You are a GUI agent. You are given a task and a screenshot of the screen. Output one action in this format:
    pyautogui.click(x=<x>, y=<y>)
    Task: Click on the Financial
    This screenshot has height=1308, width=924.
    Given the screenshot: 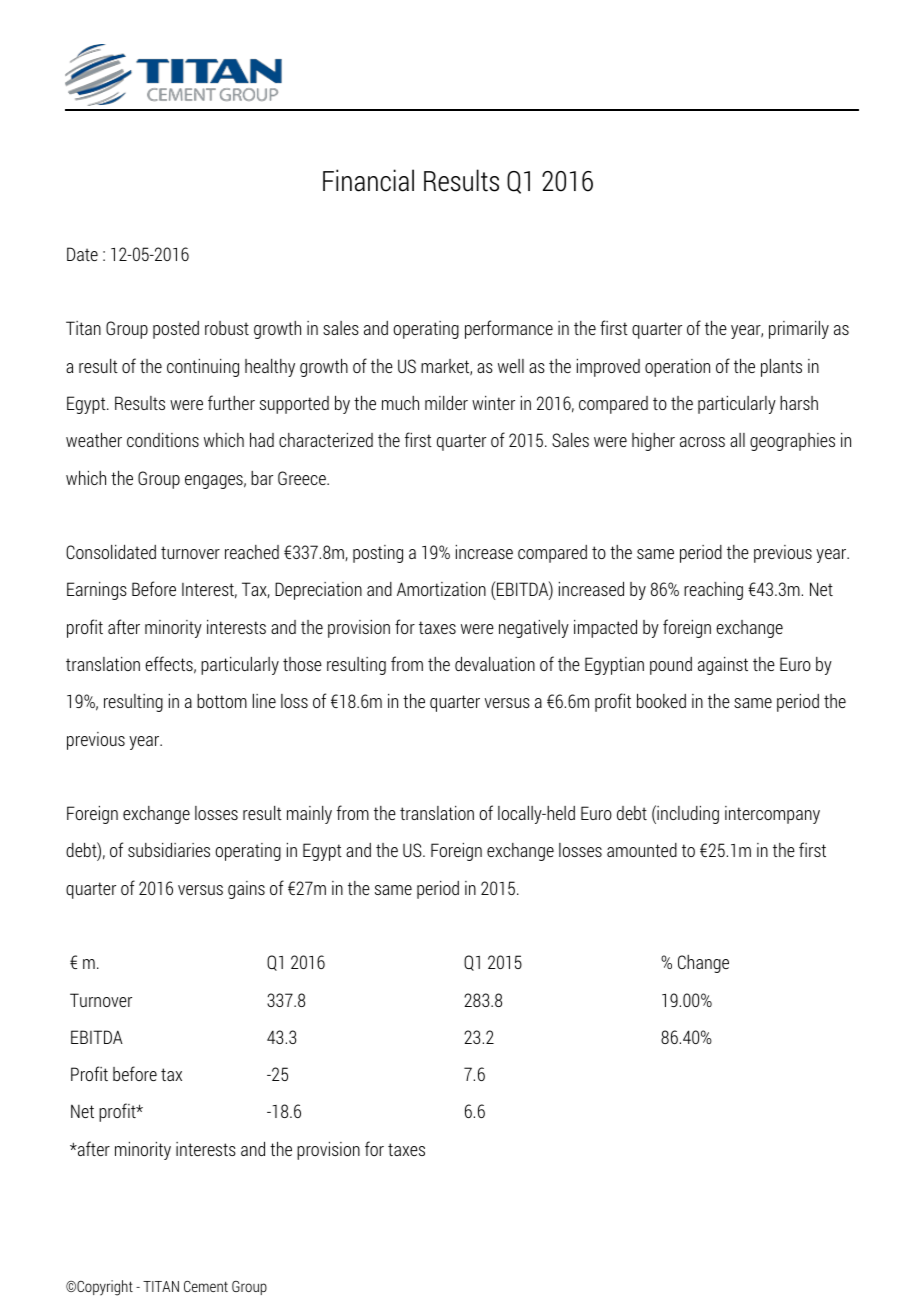 What is the action you would take?
    pyautogui.click(x=368, y=180)
